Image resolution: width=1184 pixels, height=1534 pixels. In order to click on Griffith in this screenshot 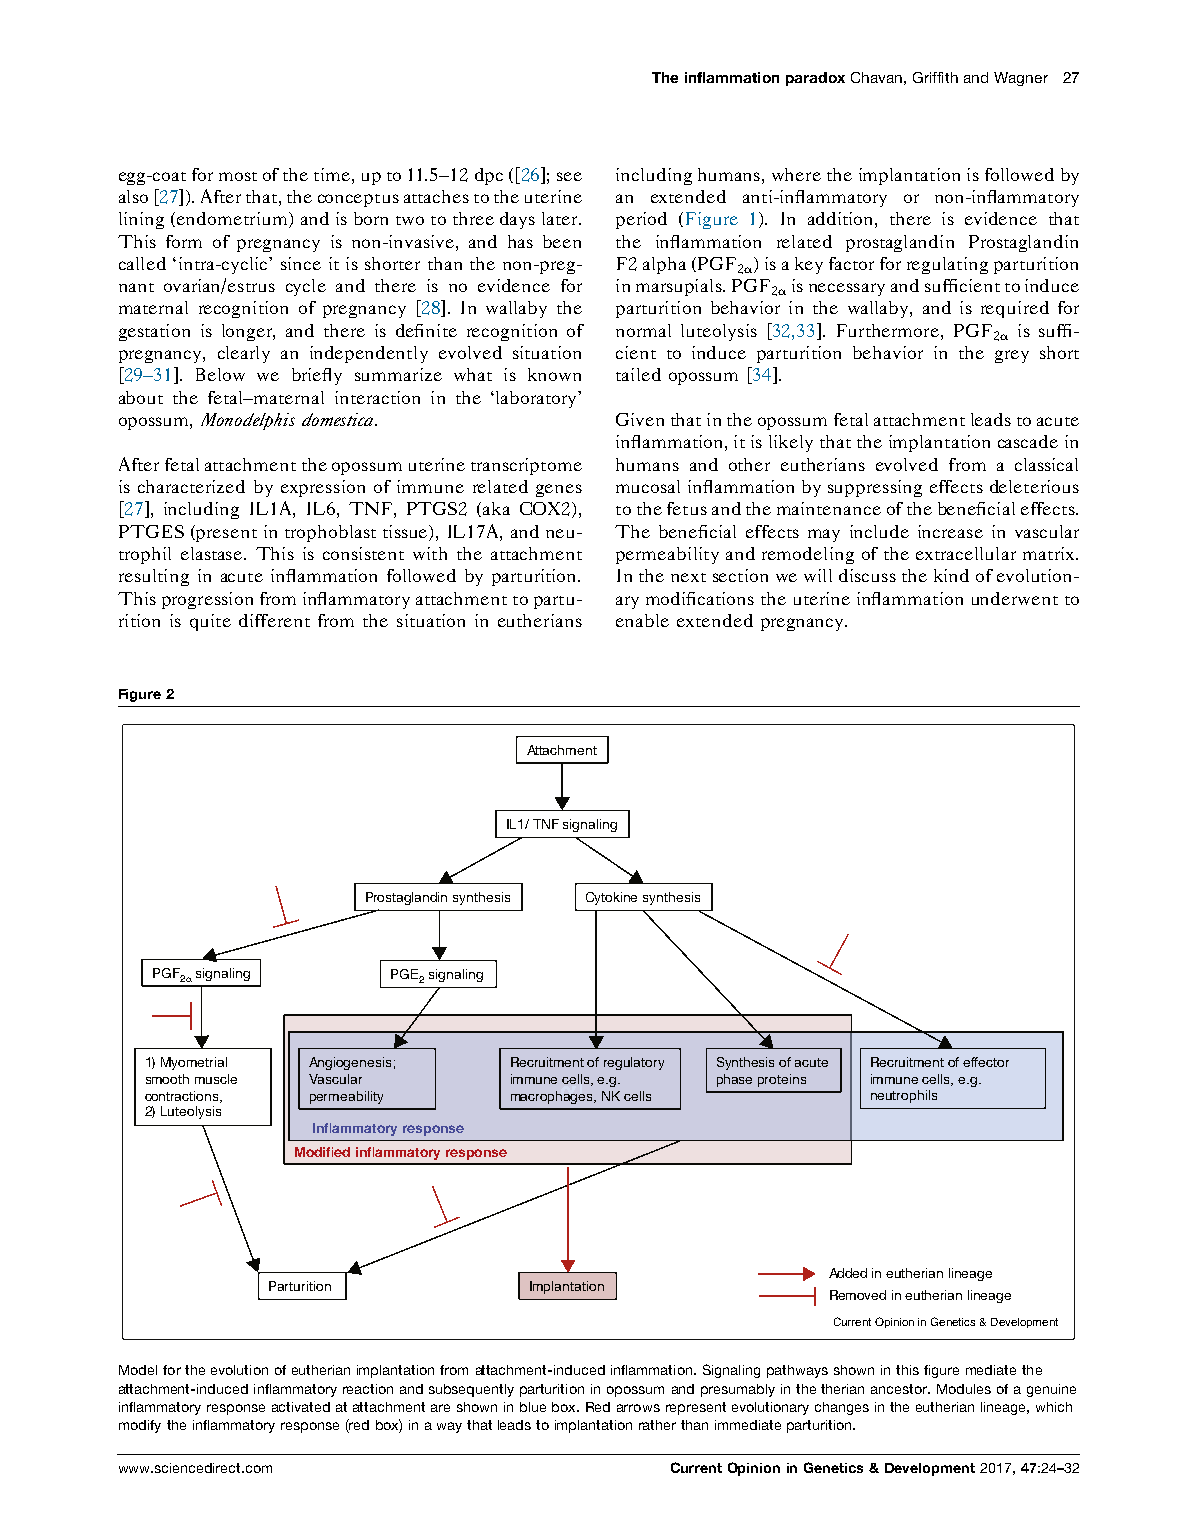, I will do `click(935, 77)`.
